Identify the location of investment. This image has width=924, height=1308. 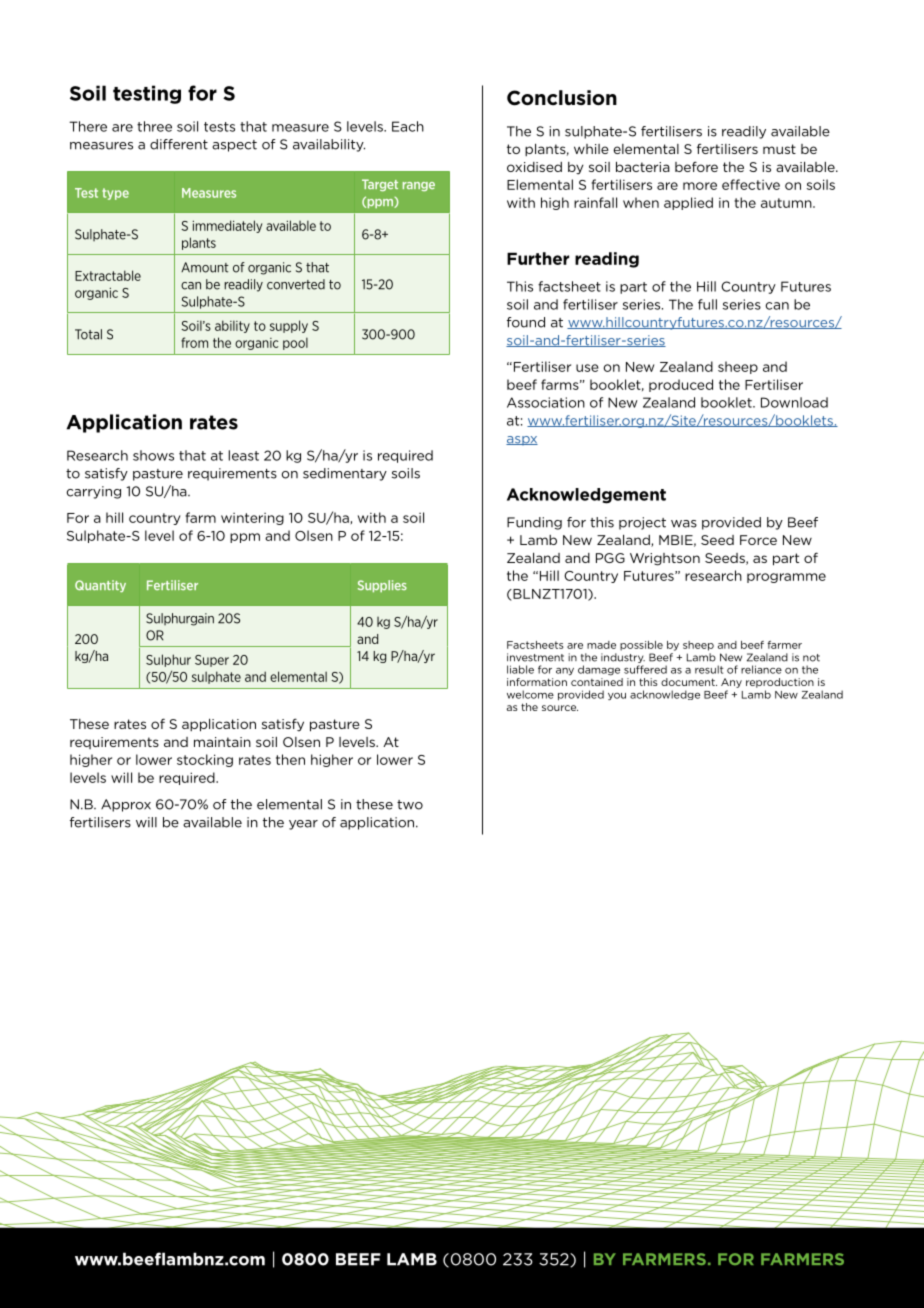
(535, 657).
